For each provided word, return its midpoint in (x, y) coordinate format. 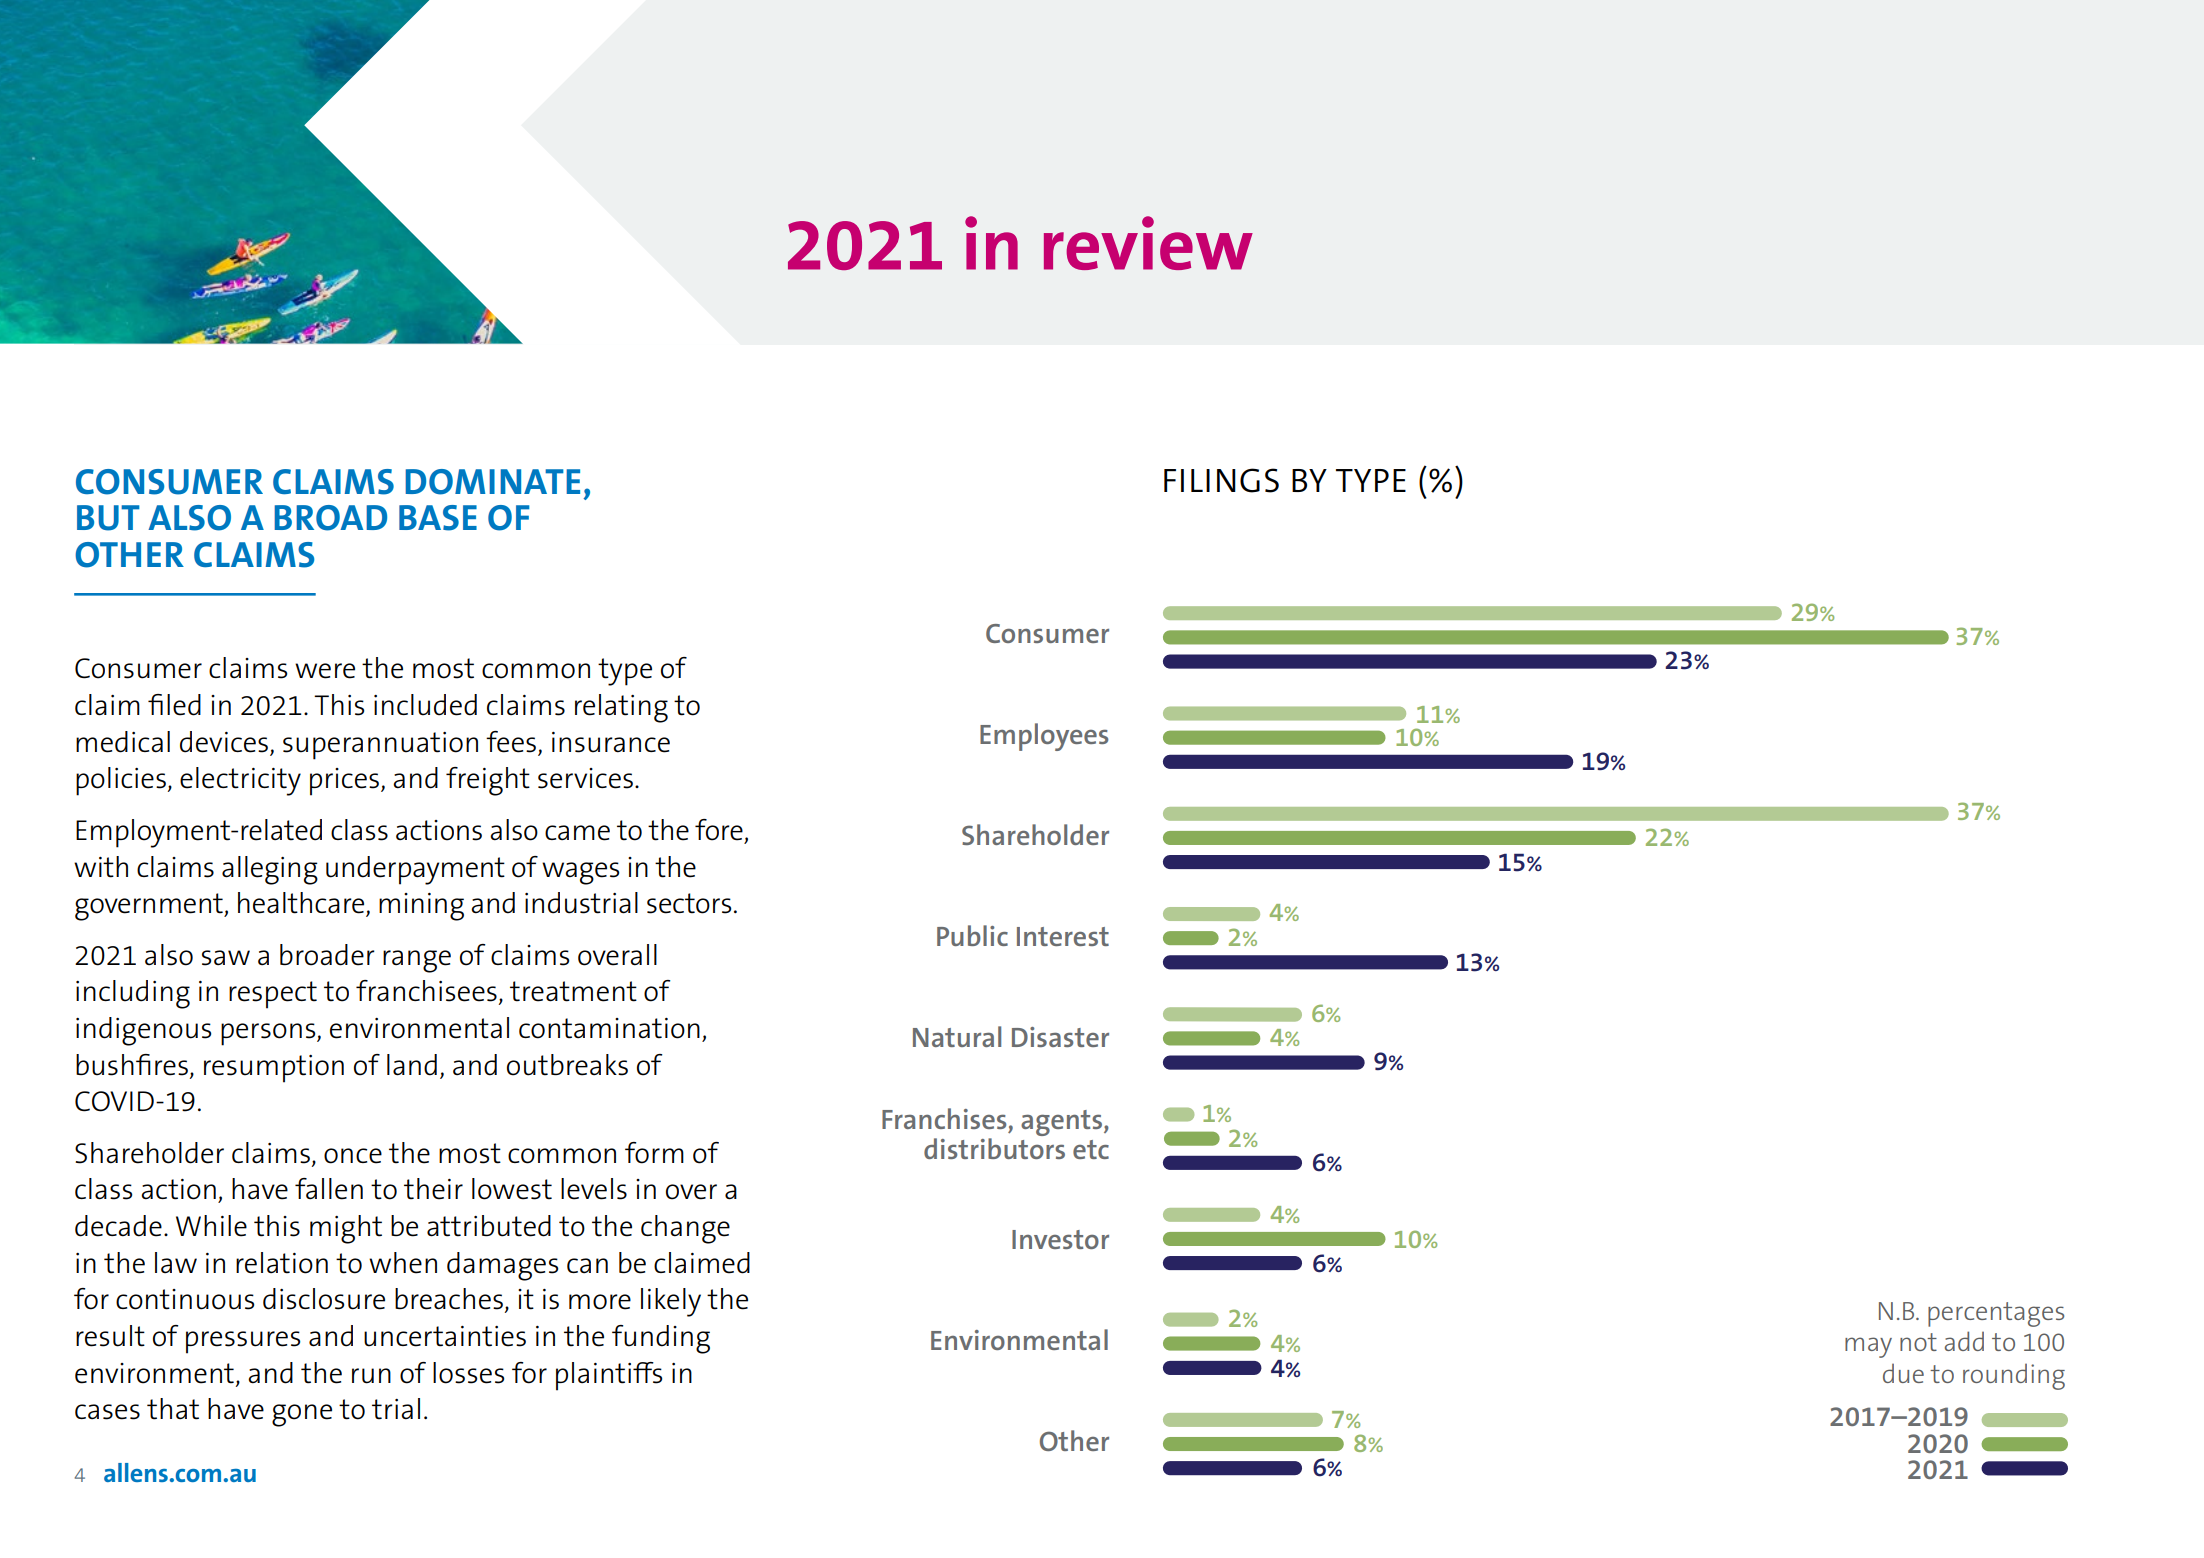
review (1148, 243)
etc (1091, 1149)
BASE (438, 518)
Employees (1044, 737)
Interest (1063, 936)
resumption (274, 1069)
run (371, 1376)
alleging (270, 870)
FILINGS (1221, 480)
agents (1061, 1123)
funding (661, 1339)
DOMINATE (492, 482)
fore (719, 830)
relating (621, 708)
